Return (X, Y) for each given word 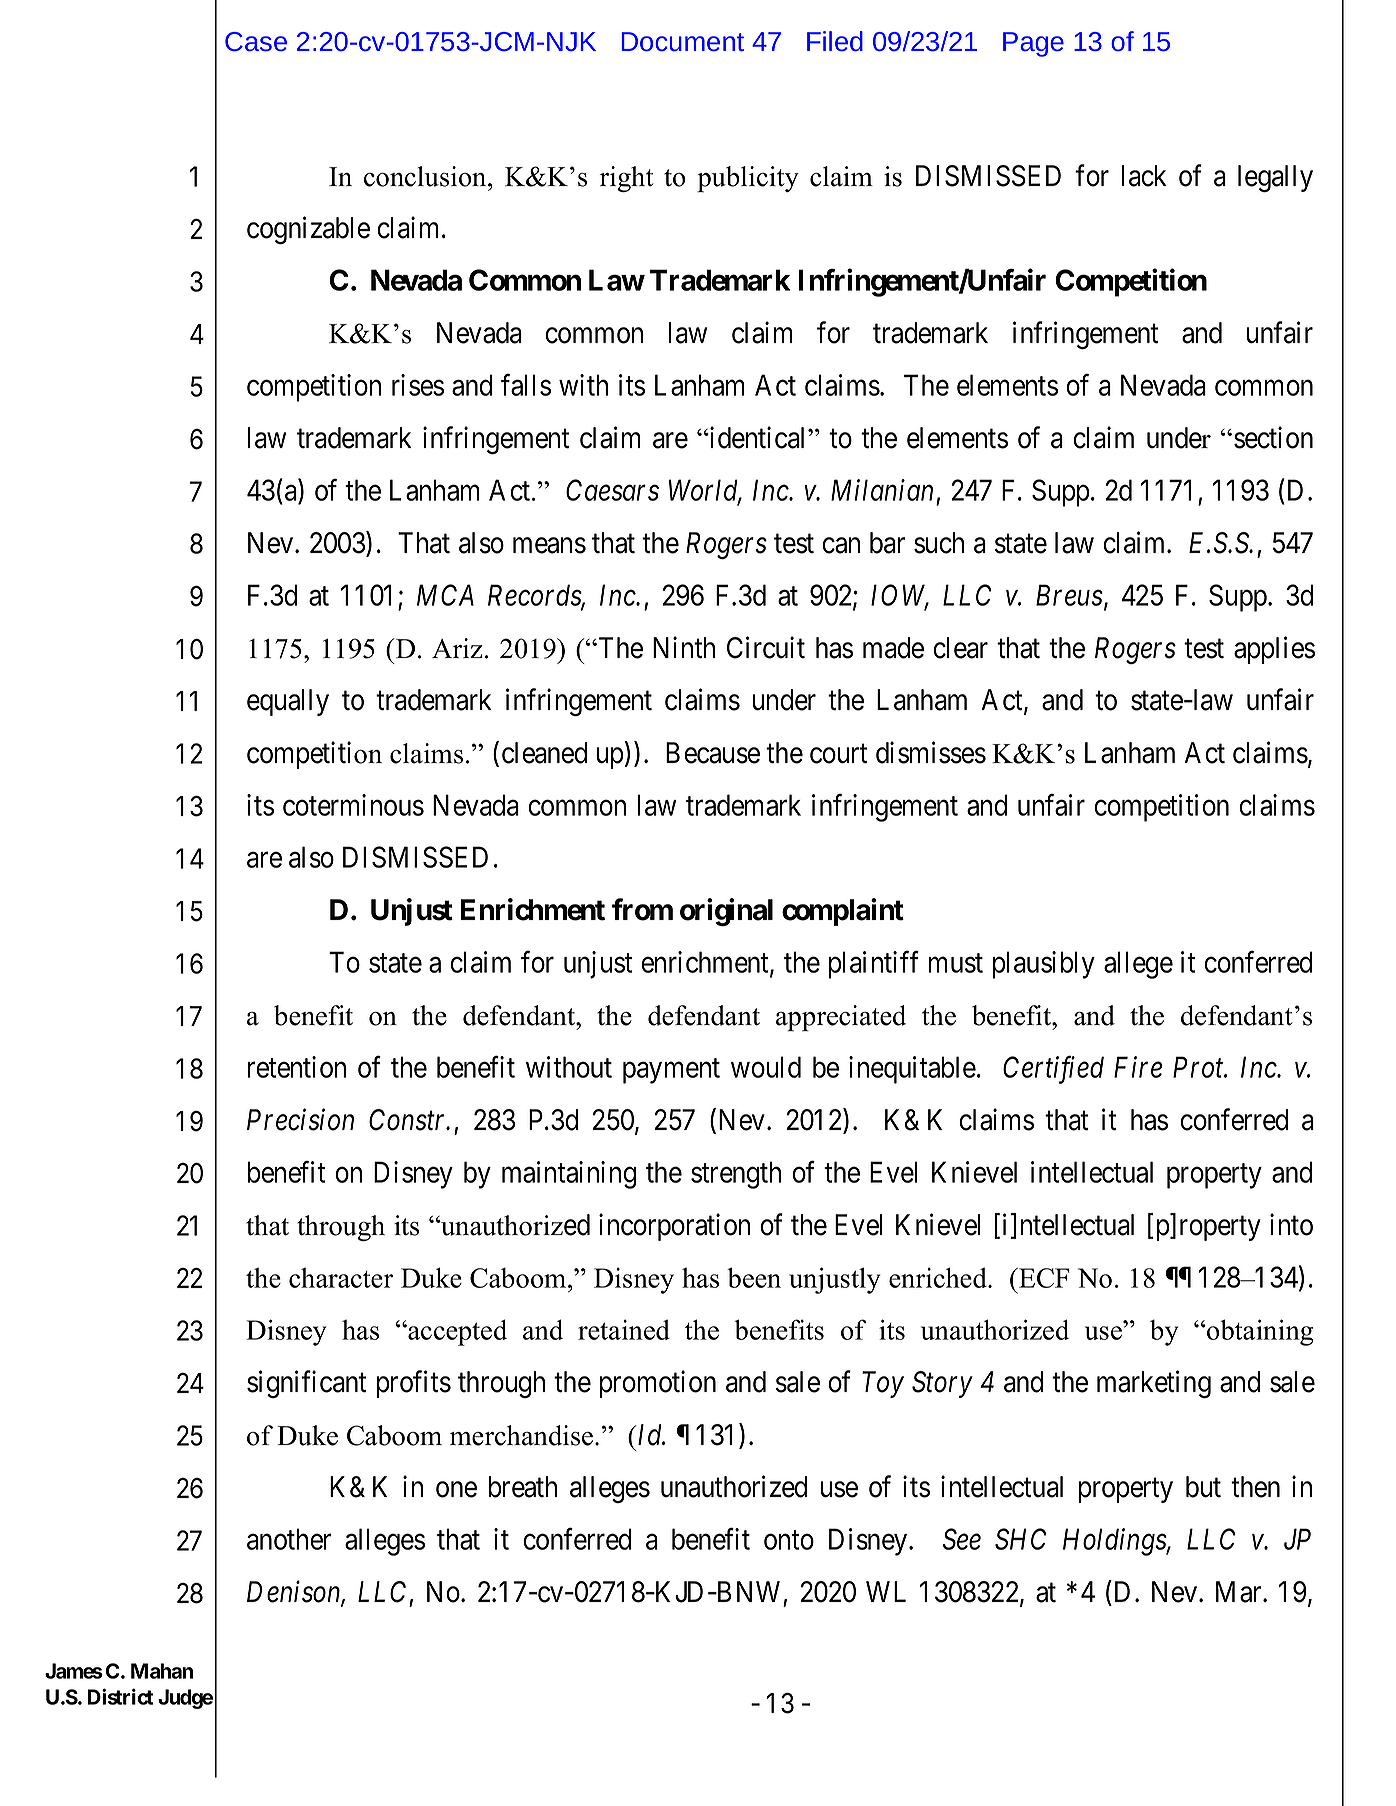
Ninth (684, 647)
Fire (1138, 1067)
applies (1274, 650)
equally (288, 702)
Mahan (162, 1671)
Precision (300, 1120)
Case (256, 41)
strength (736, 1175)
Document (682, 41)
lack (1144, 176)
